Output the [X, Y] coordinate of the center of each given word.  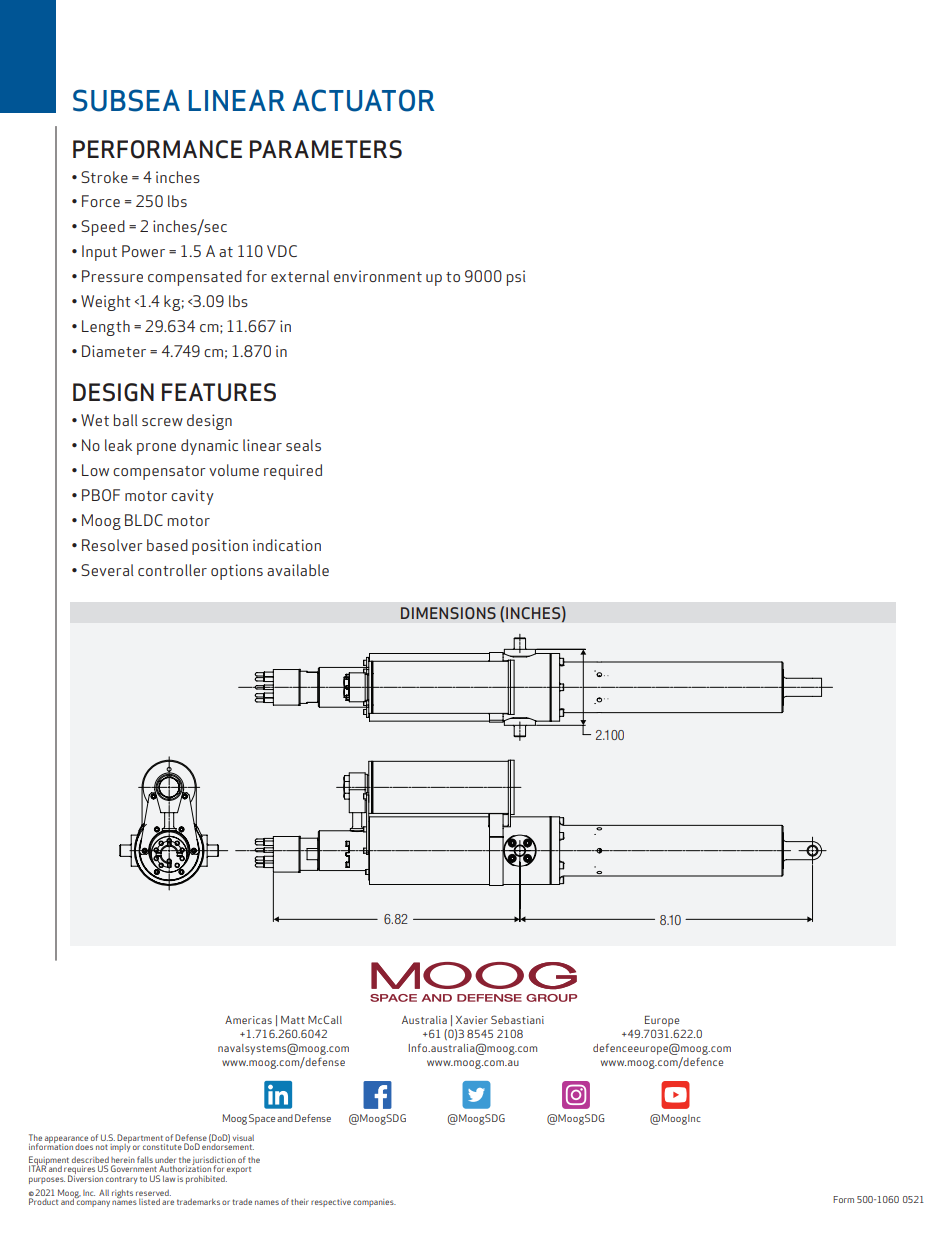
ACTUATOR [363, 100]
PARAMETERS [326, 149]
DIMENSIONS [448, 613]
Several [107, 570]
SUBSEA [126, 100]
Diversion [85, 1177]
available [298, 570]
